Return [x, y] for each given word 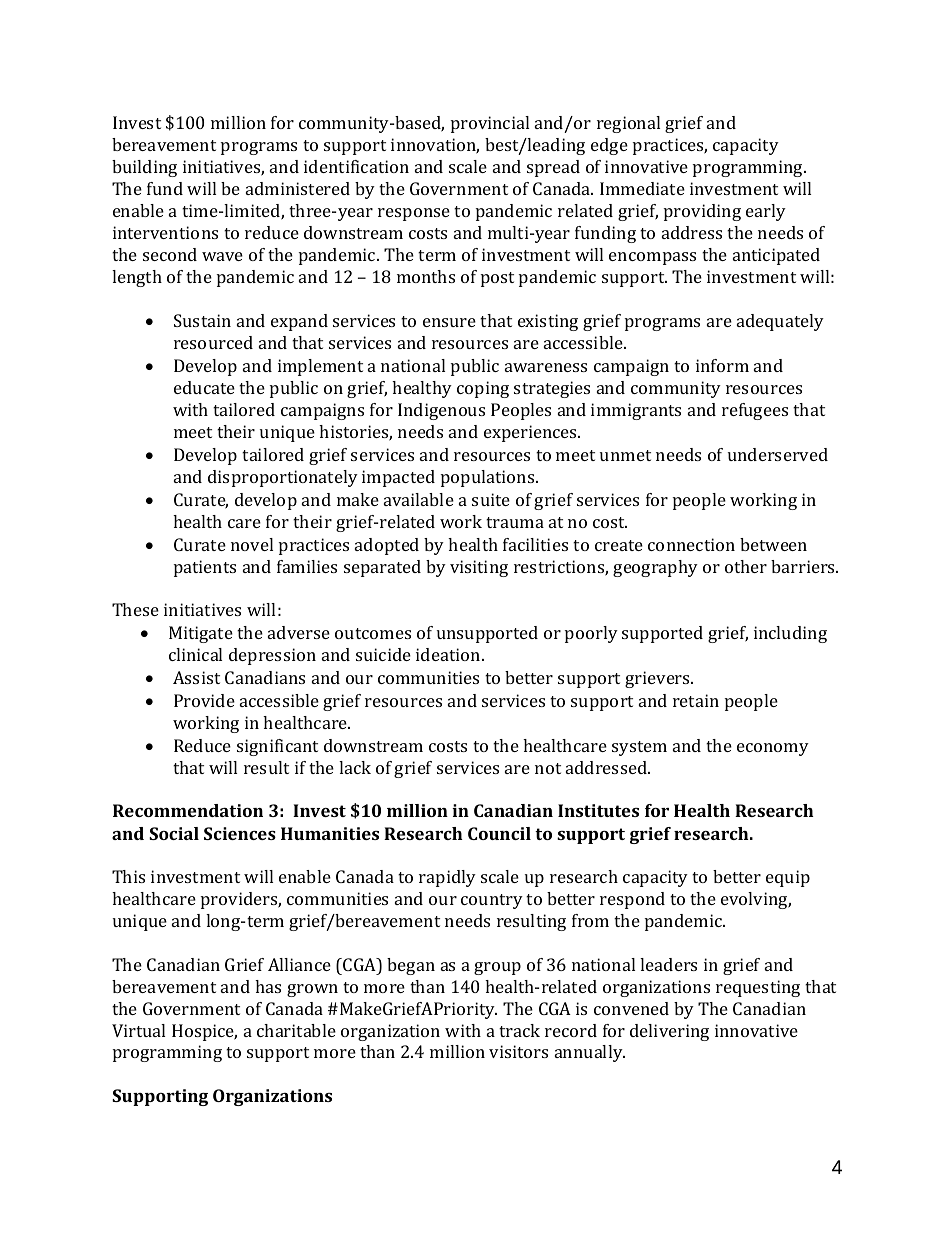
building [144, 168]
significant [277, 747]
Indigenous [441, 411]
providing [702, 212]
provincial [490, 124]
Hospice [204, 1032]
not [548, 768]
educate [204, 387]
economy [773, 749]
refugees [755, 411]
